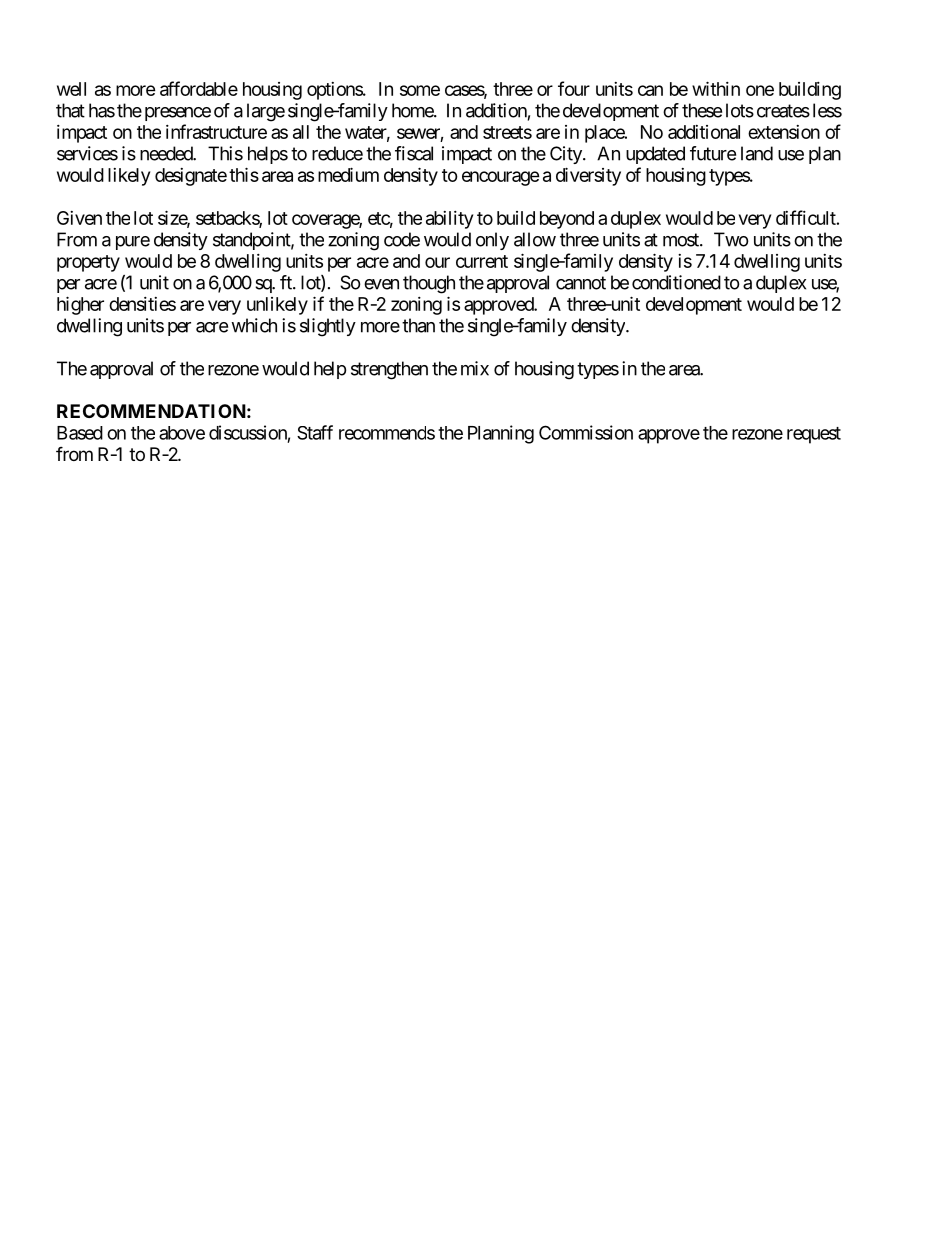  I want to click on ability, so click(449, 220).
